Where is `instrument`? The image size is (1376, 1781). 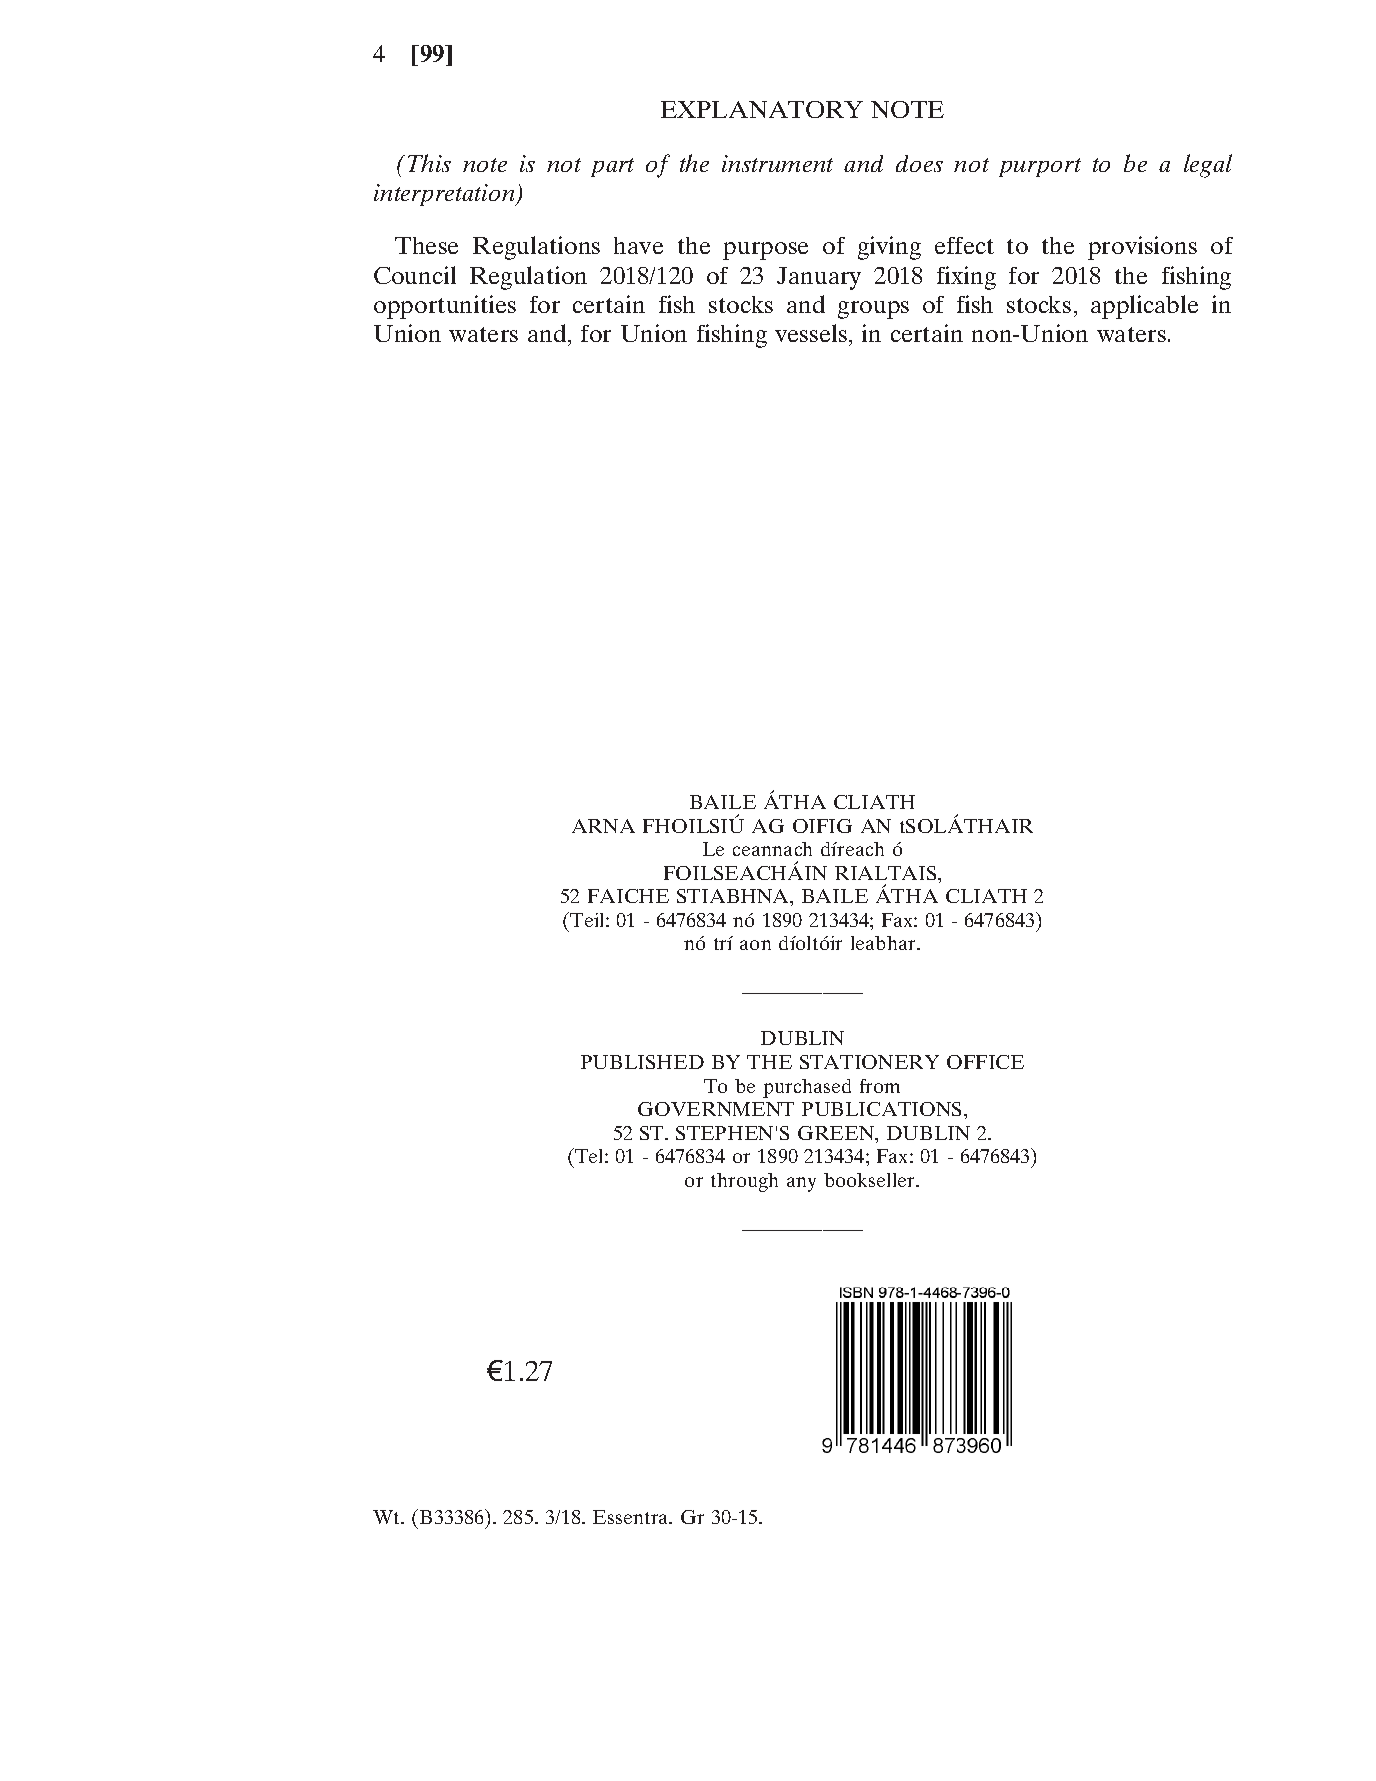 instrument is located at coordinates (777, 163).
